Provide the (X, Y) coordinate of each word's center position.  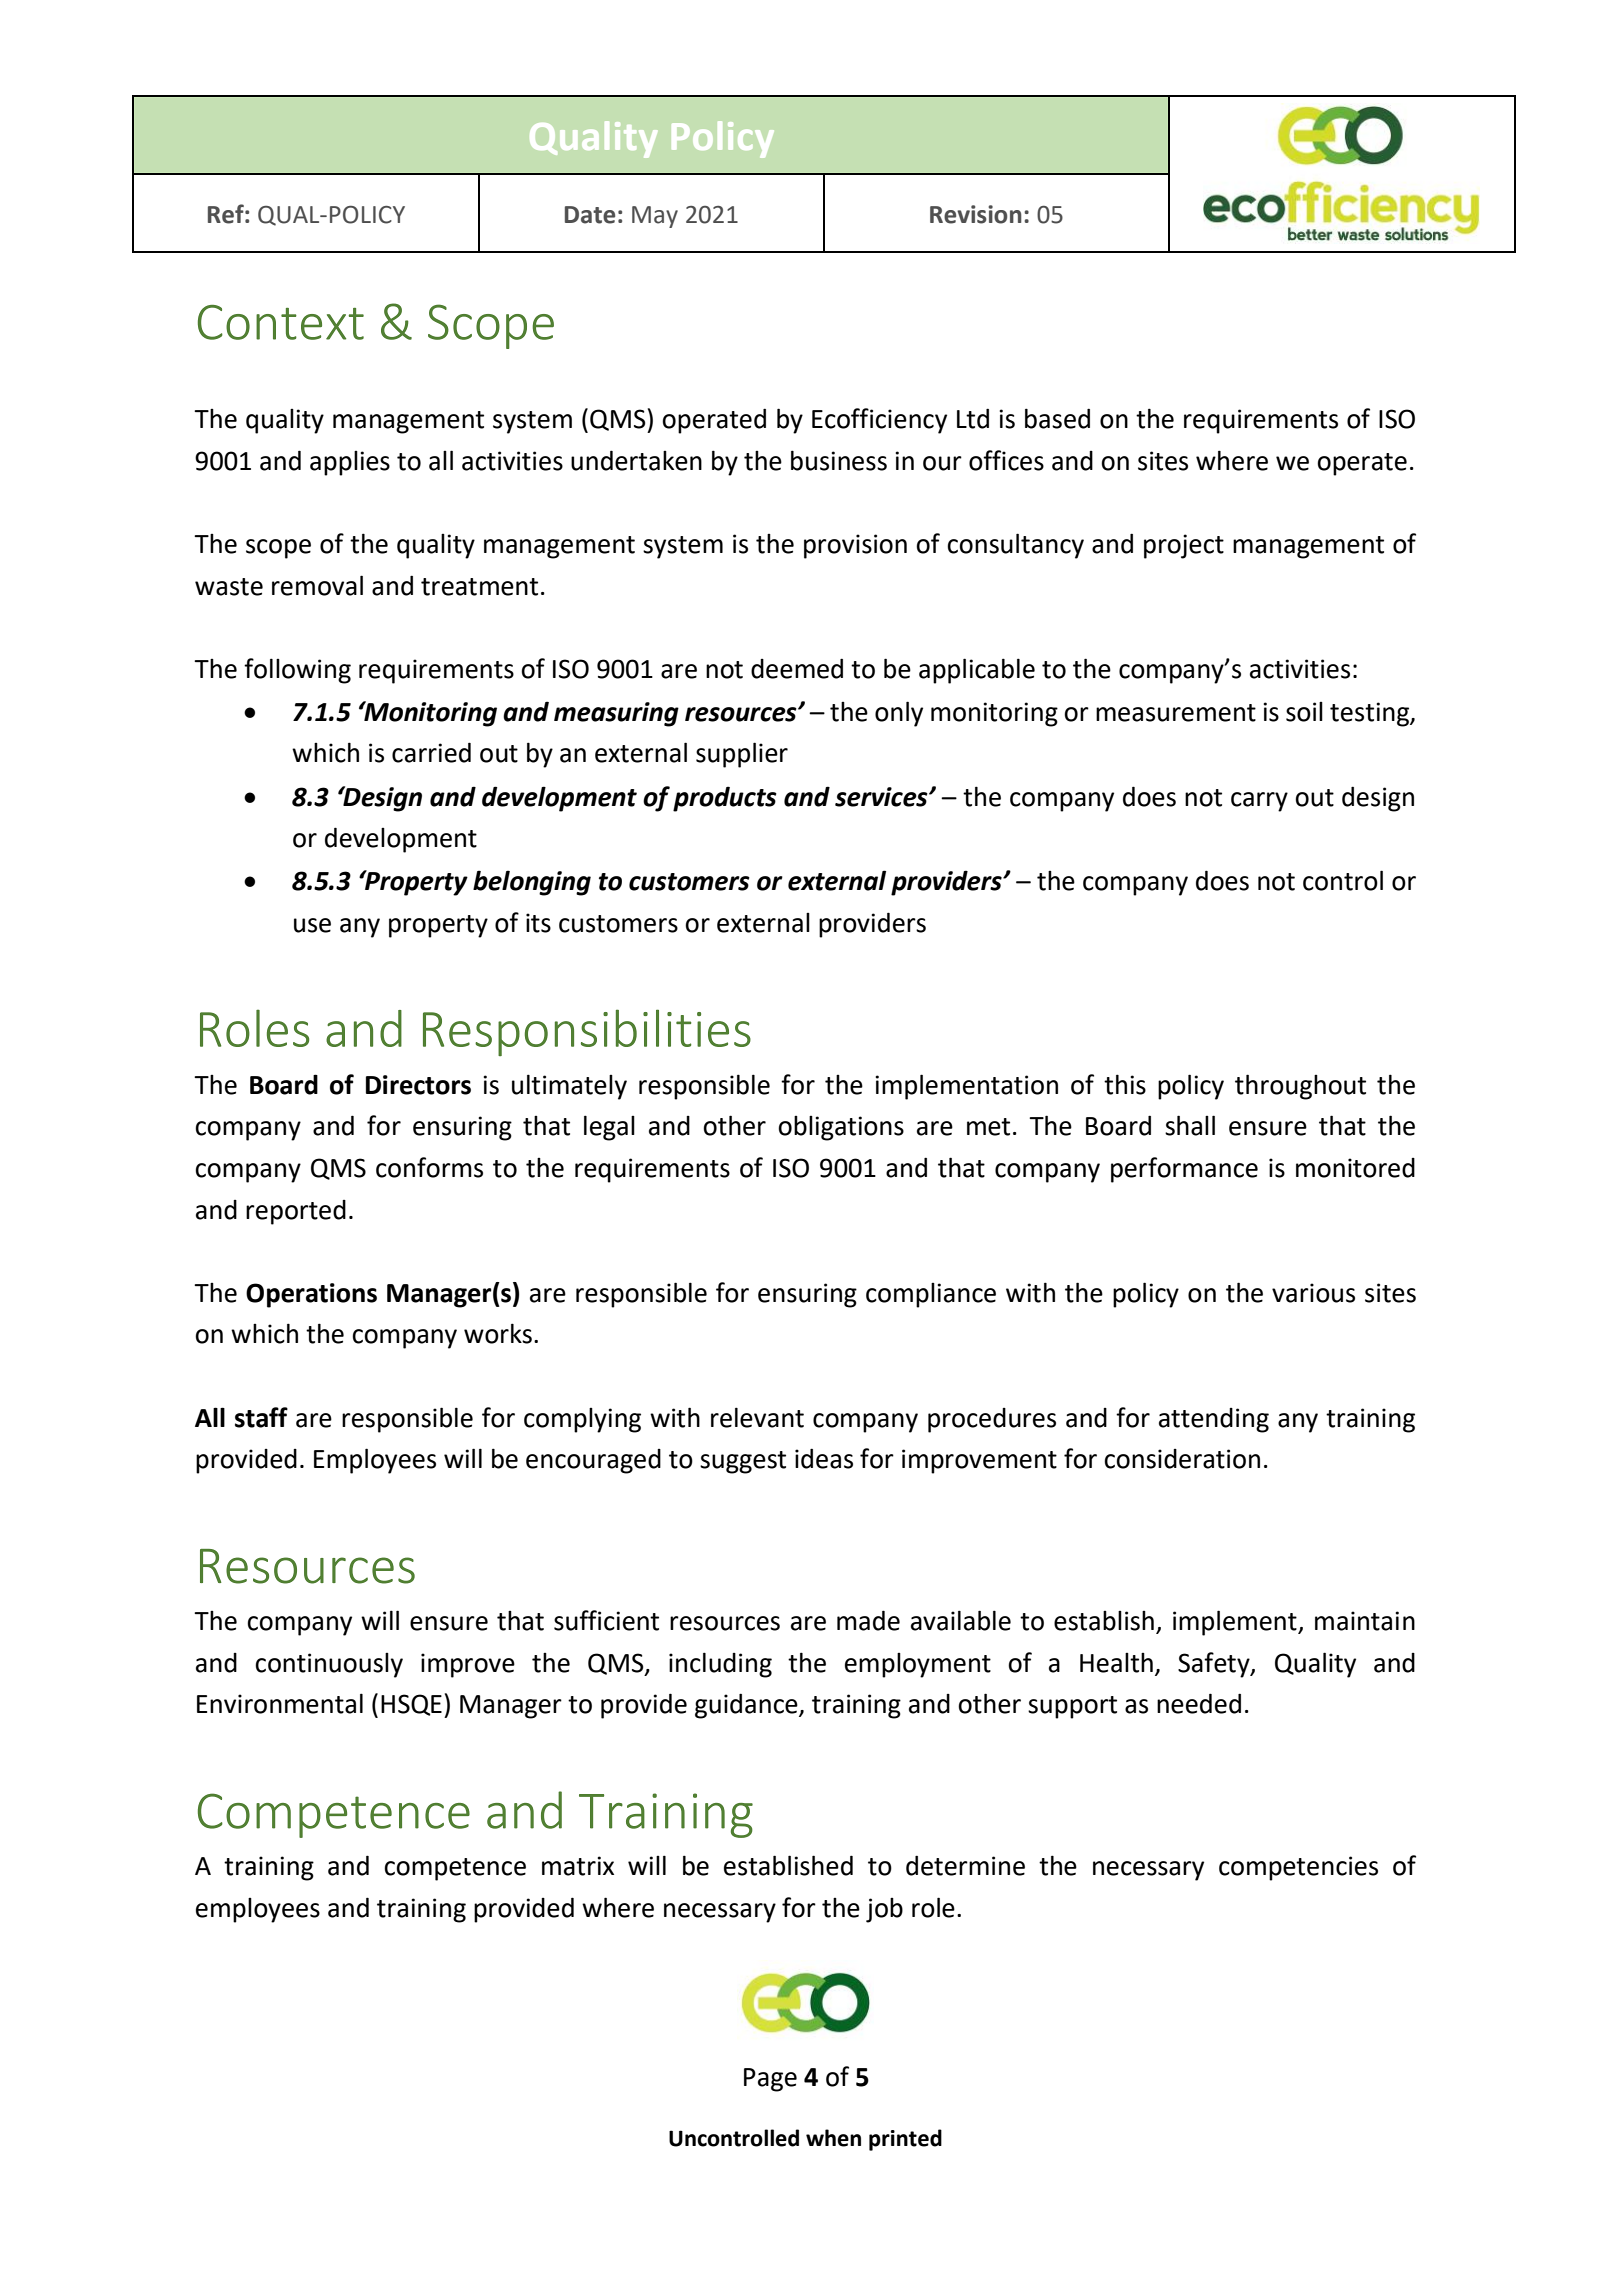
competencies (1298, 1868)
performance (1184, 1170)
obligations (841, 1128)
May (655, 217)
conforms (429, 1167)
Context (281, 322)
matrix (578, 1866)
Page (770, 2080)
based (1057, 418)
